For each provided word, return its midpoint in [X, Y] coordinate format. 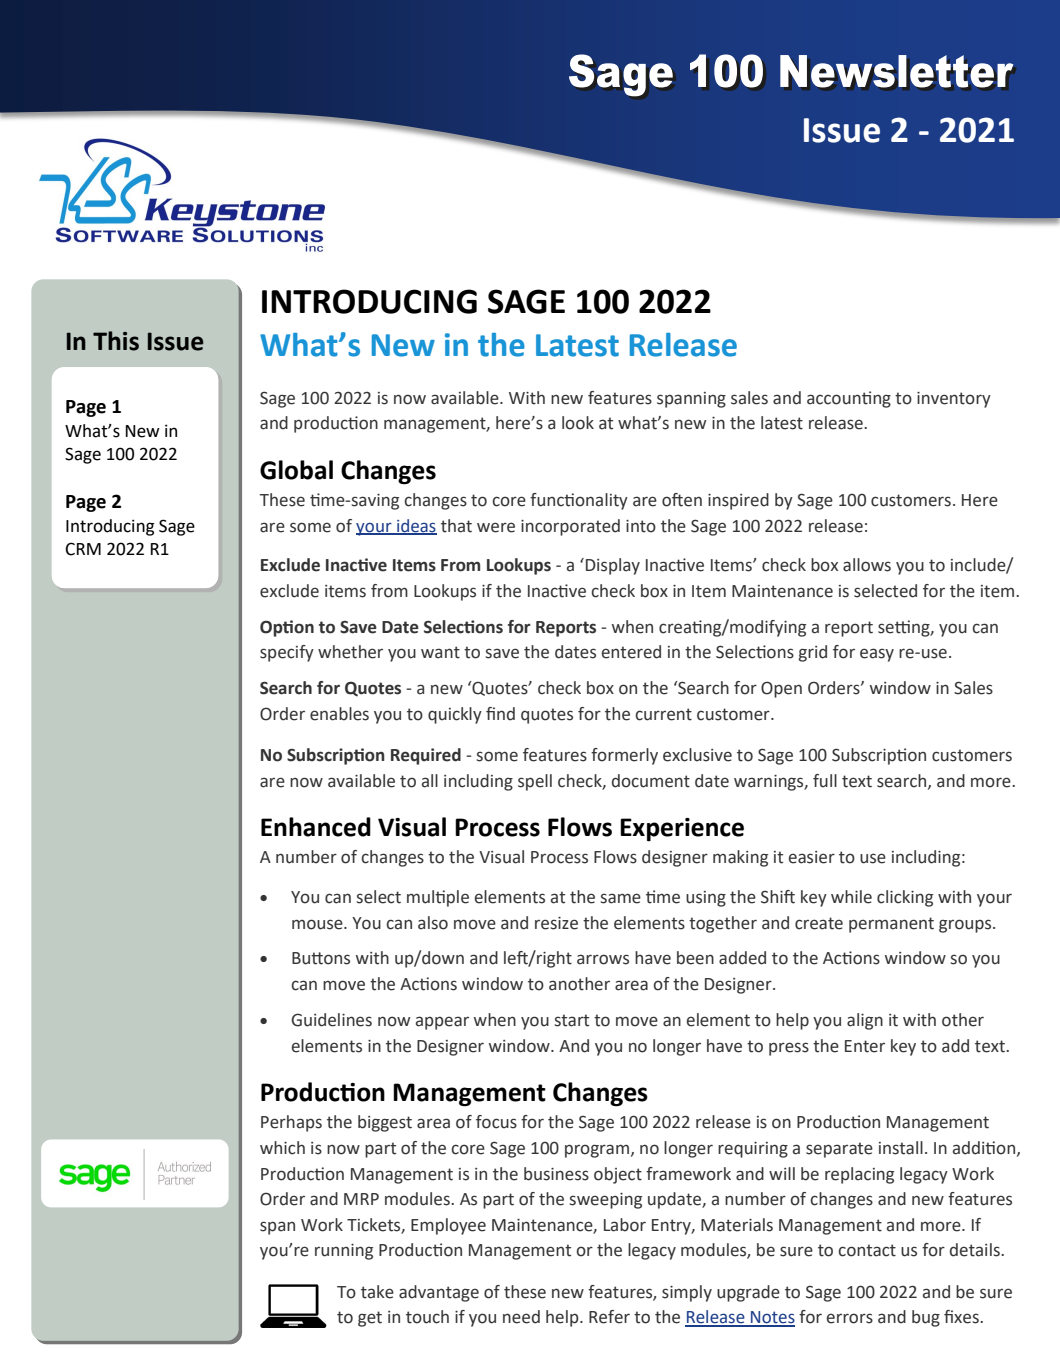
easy [877, 655]
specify [287, 653]
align [865, 1021]
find [500, 714]
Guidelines [331, 1020]
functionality [579, 501]
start [572, 1020]
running [344, 1252]
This [116, 341]
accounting [849, 399]
